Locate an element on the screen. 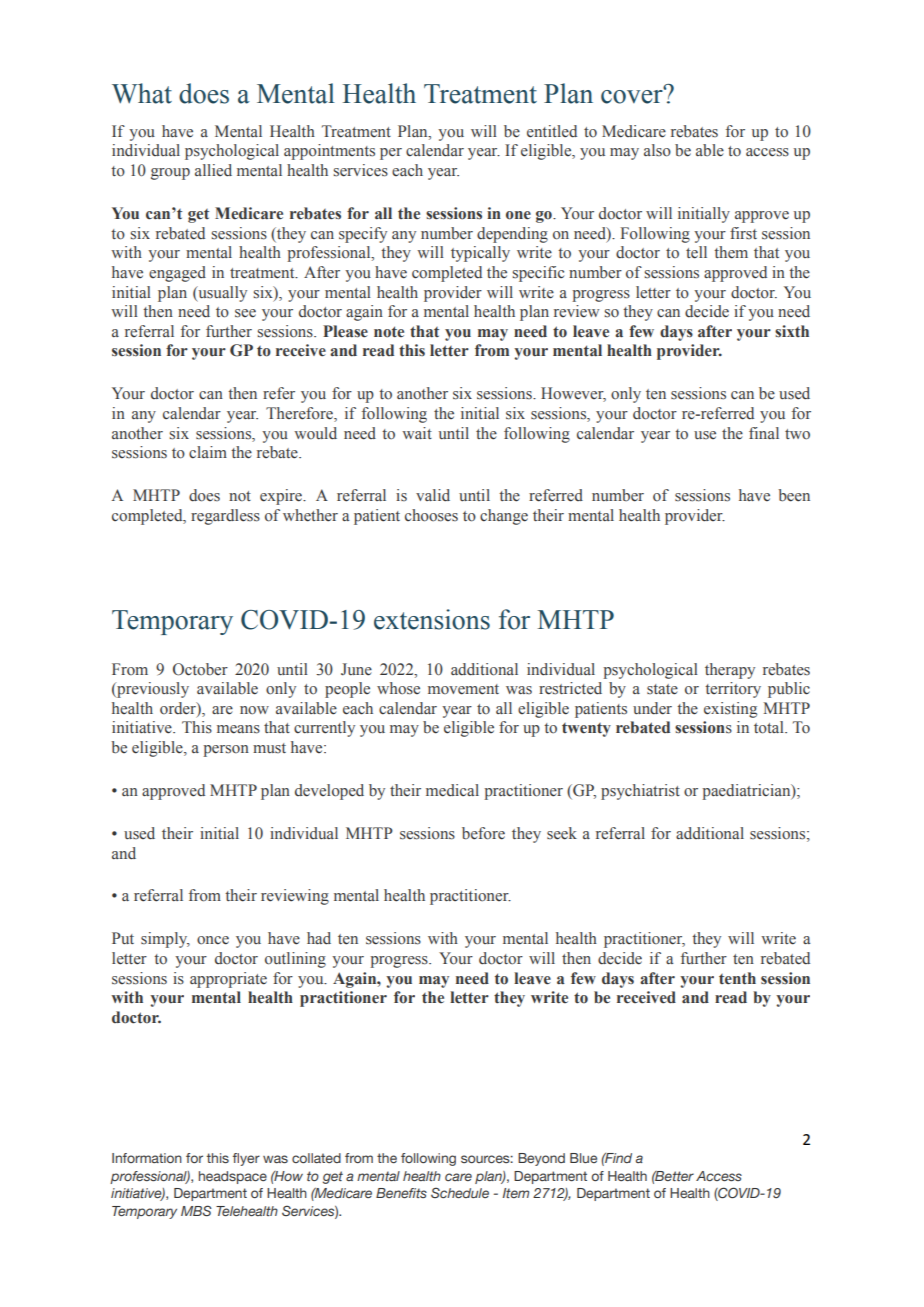 This screenshot has width=924, height=1307. also is located at coordinates (657, 150).
